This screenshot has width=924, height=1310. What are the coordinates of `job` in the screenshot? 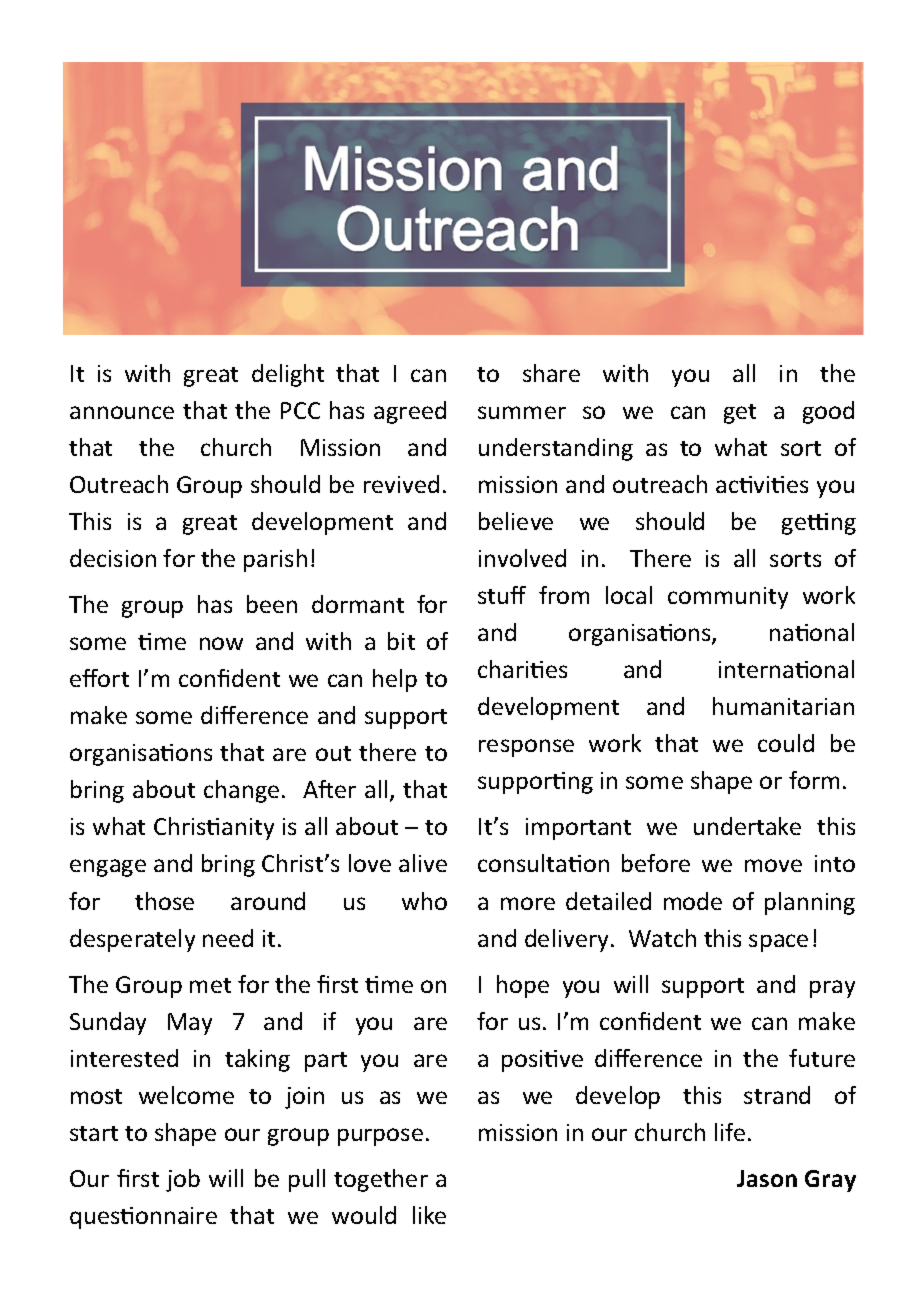 It's located at (183, 1180).
